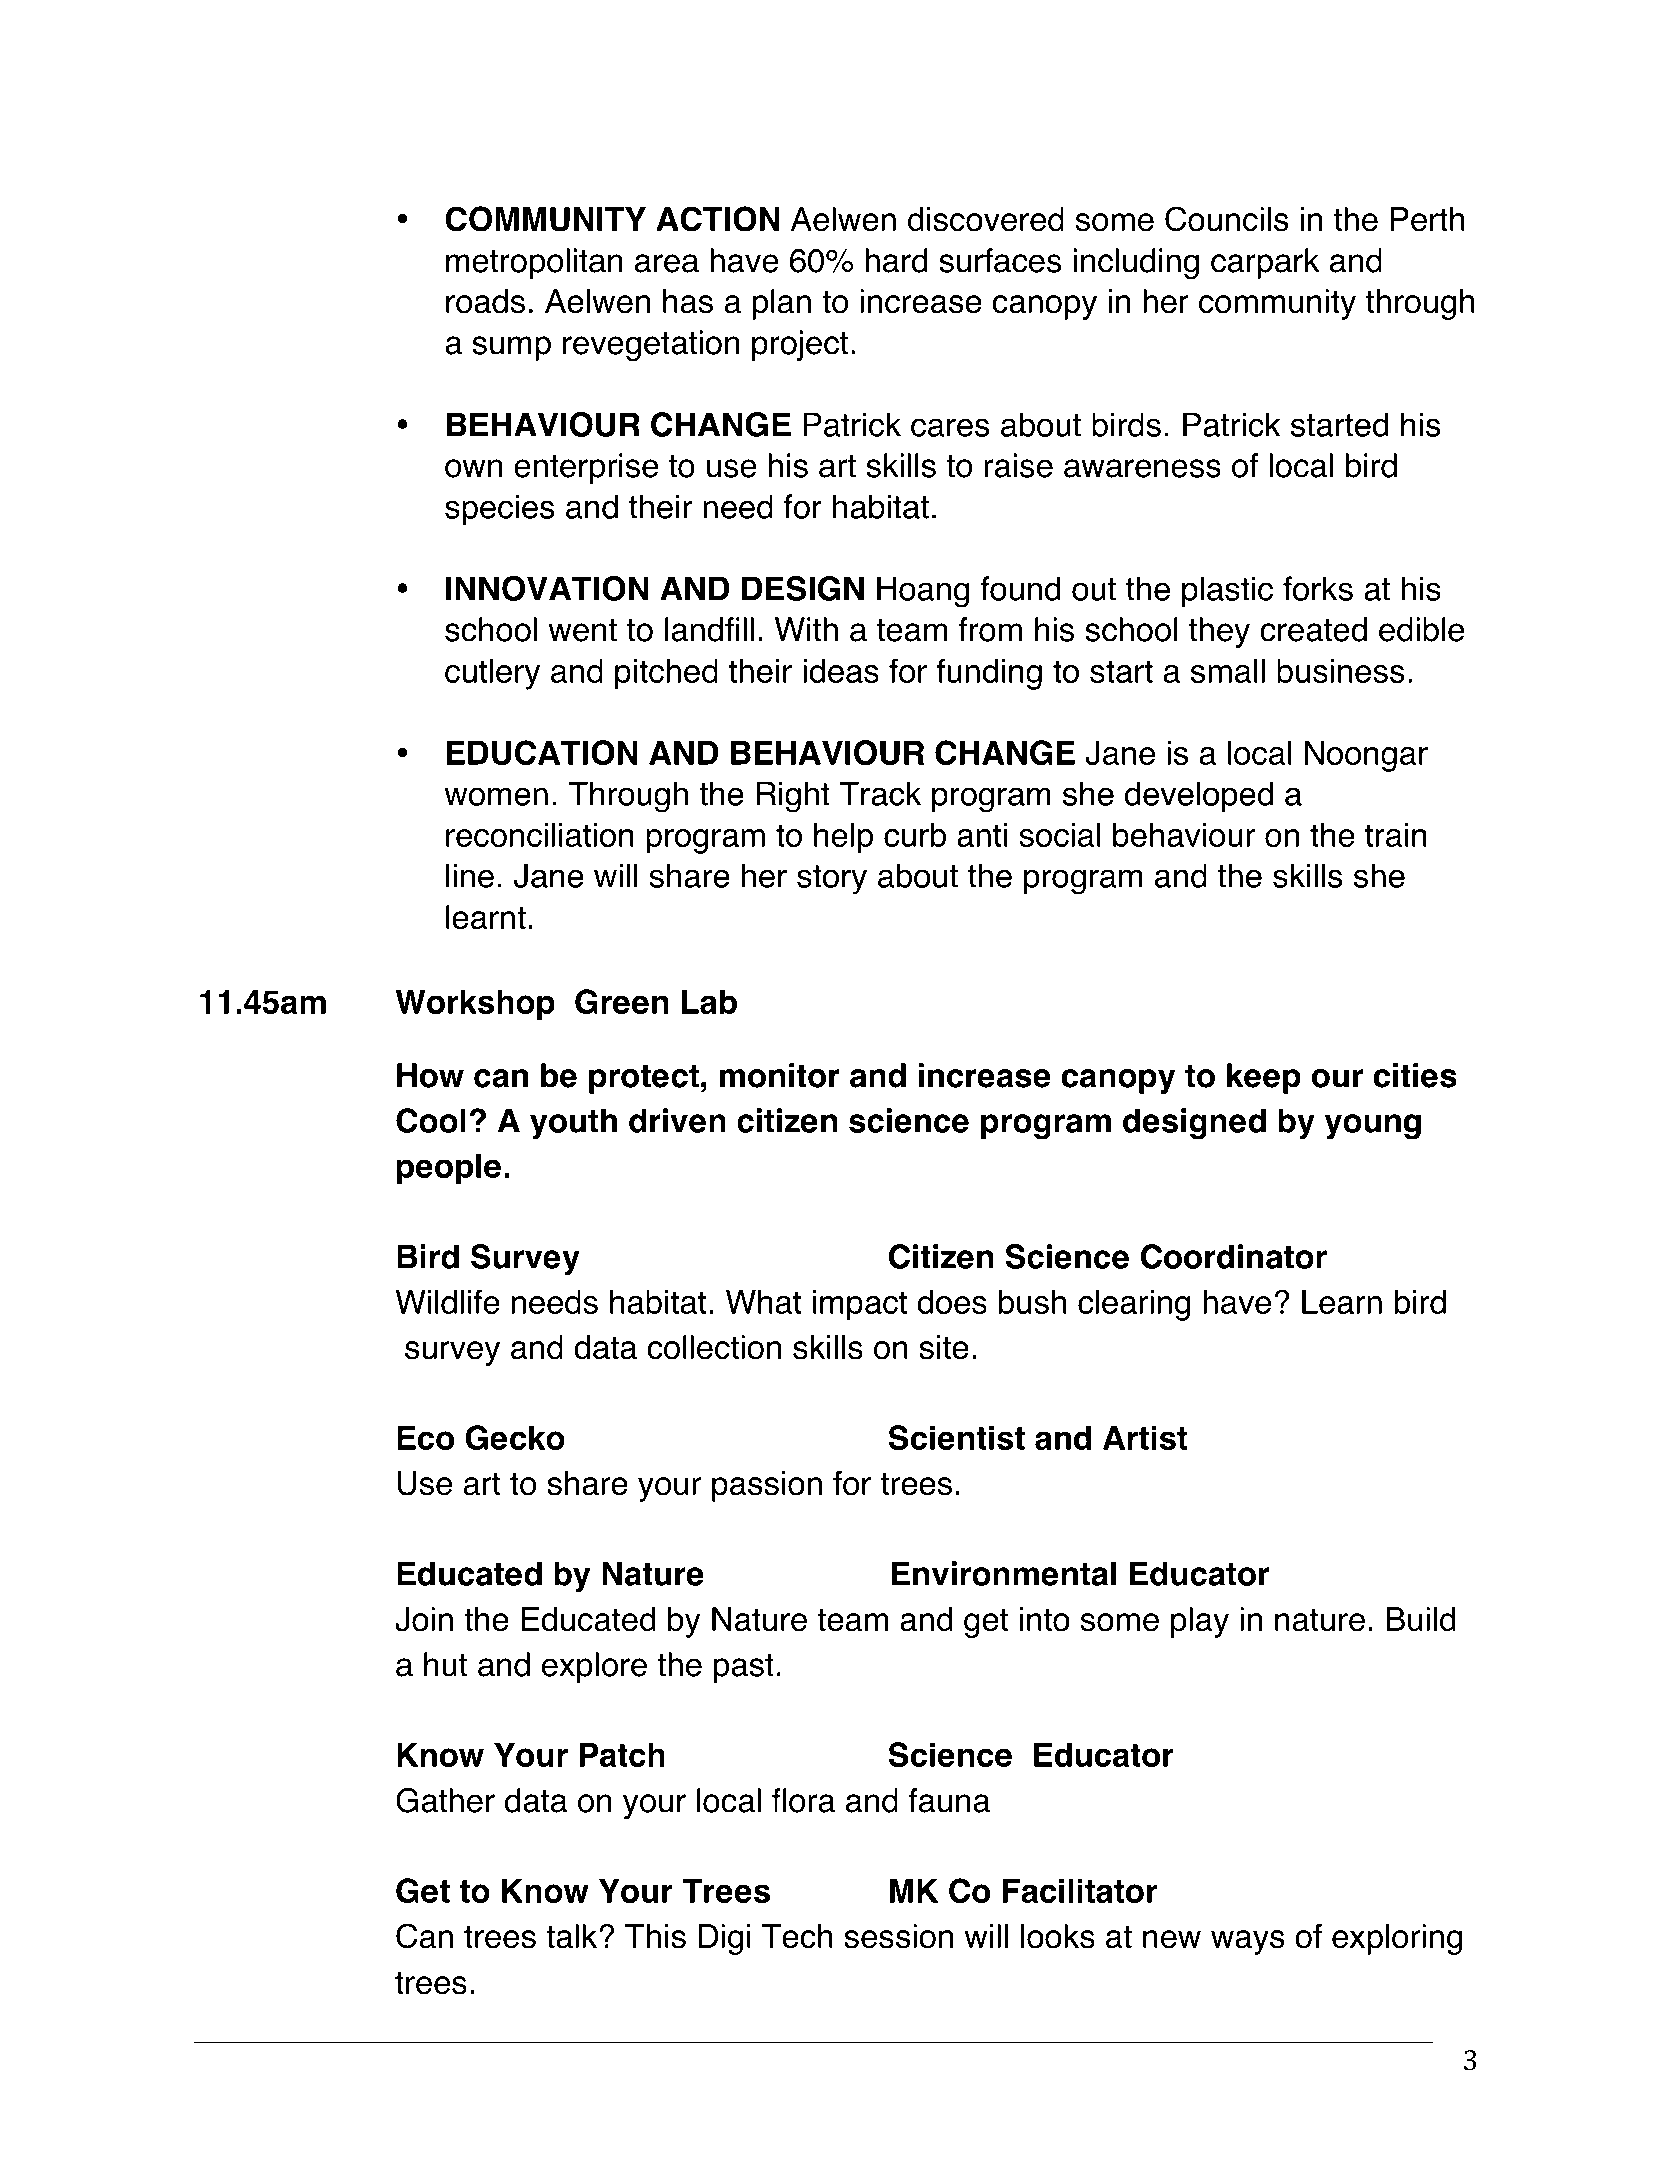 The width and height of the screenshot is (1675, 2167). I want to click on hard, so click(896, 260).
